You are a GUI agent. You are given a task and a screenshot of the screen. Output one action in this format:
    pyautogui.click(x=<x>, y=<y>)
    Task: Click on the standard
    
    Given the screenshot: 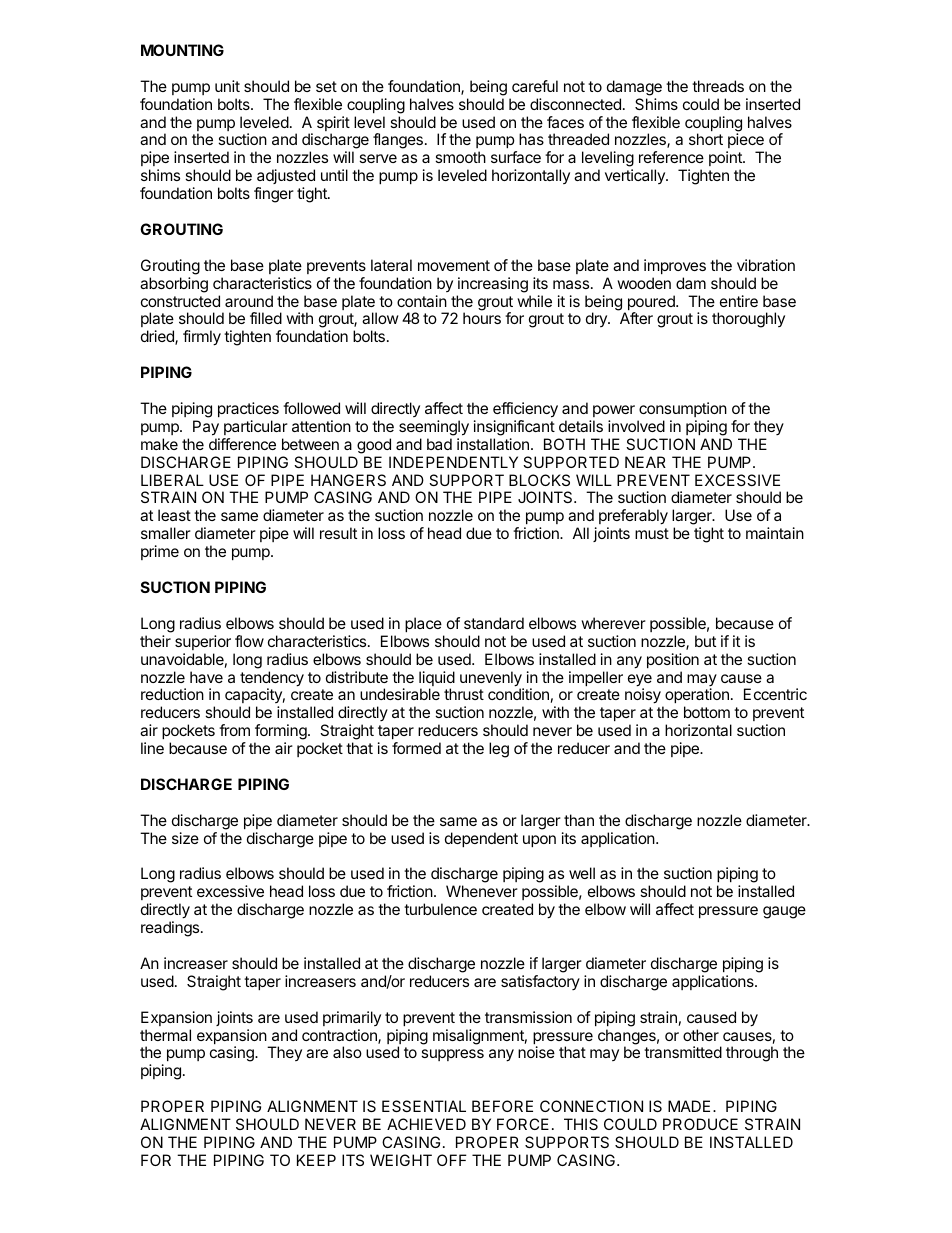 What is the action you would take?
    pyautogui.click(x=494, y=623)
